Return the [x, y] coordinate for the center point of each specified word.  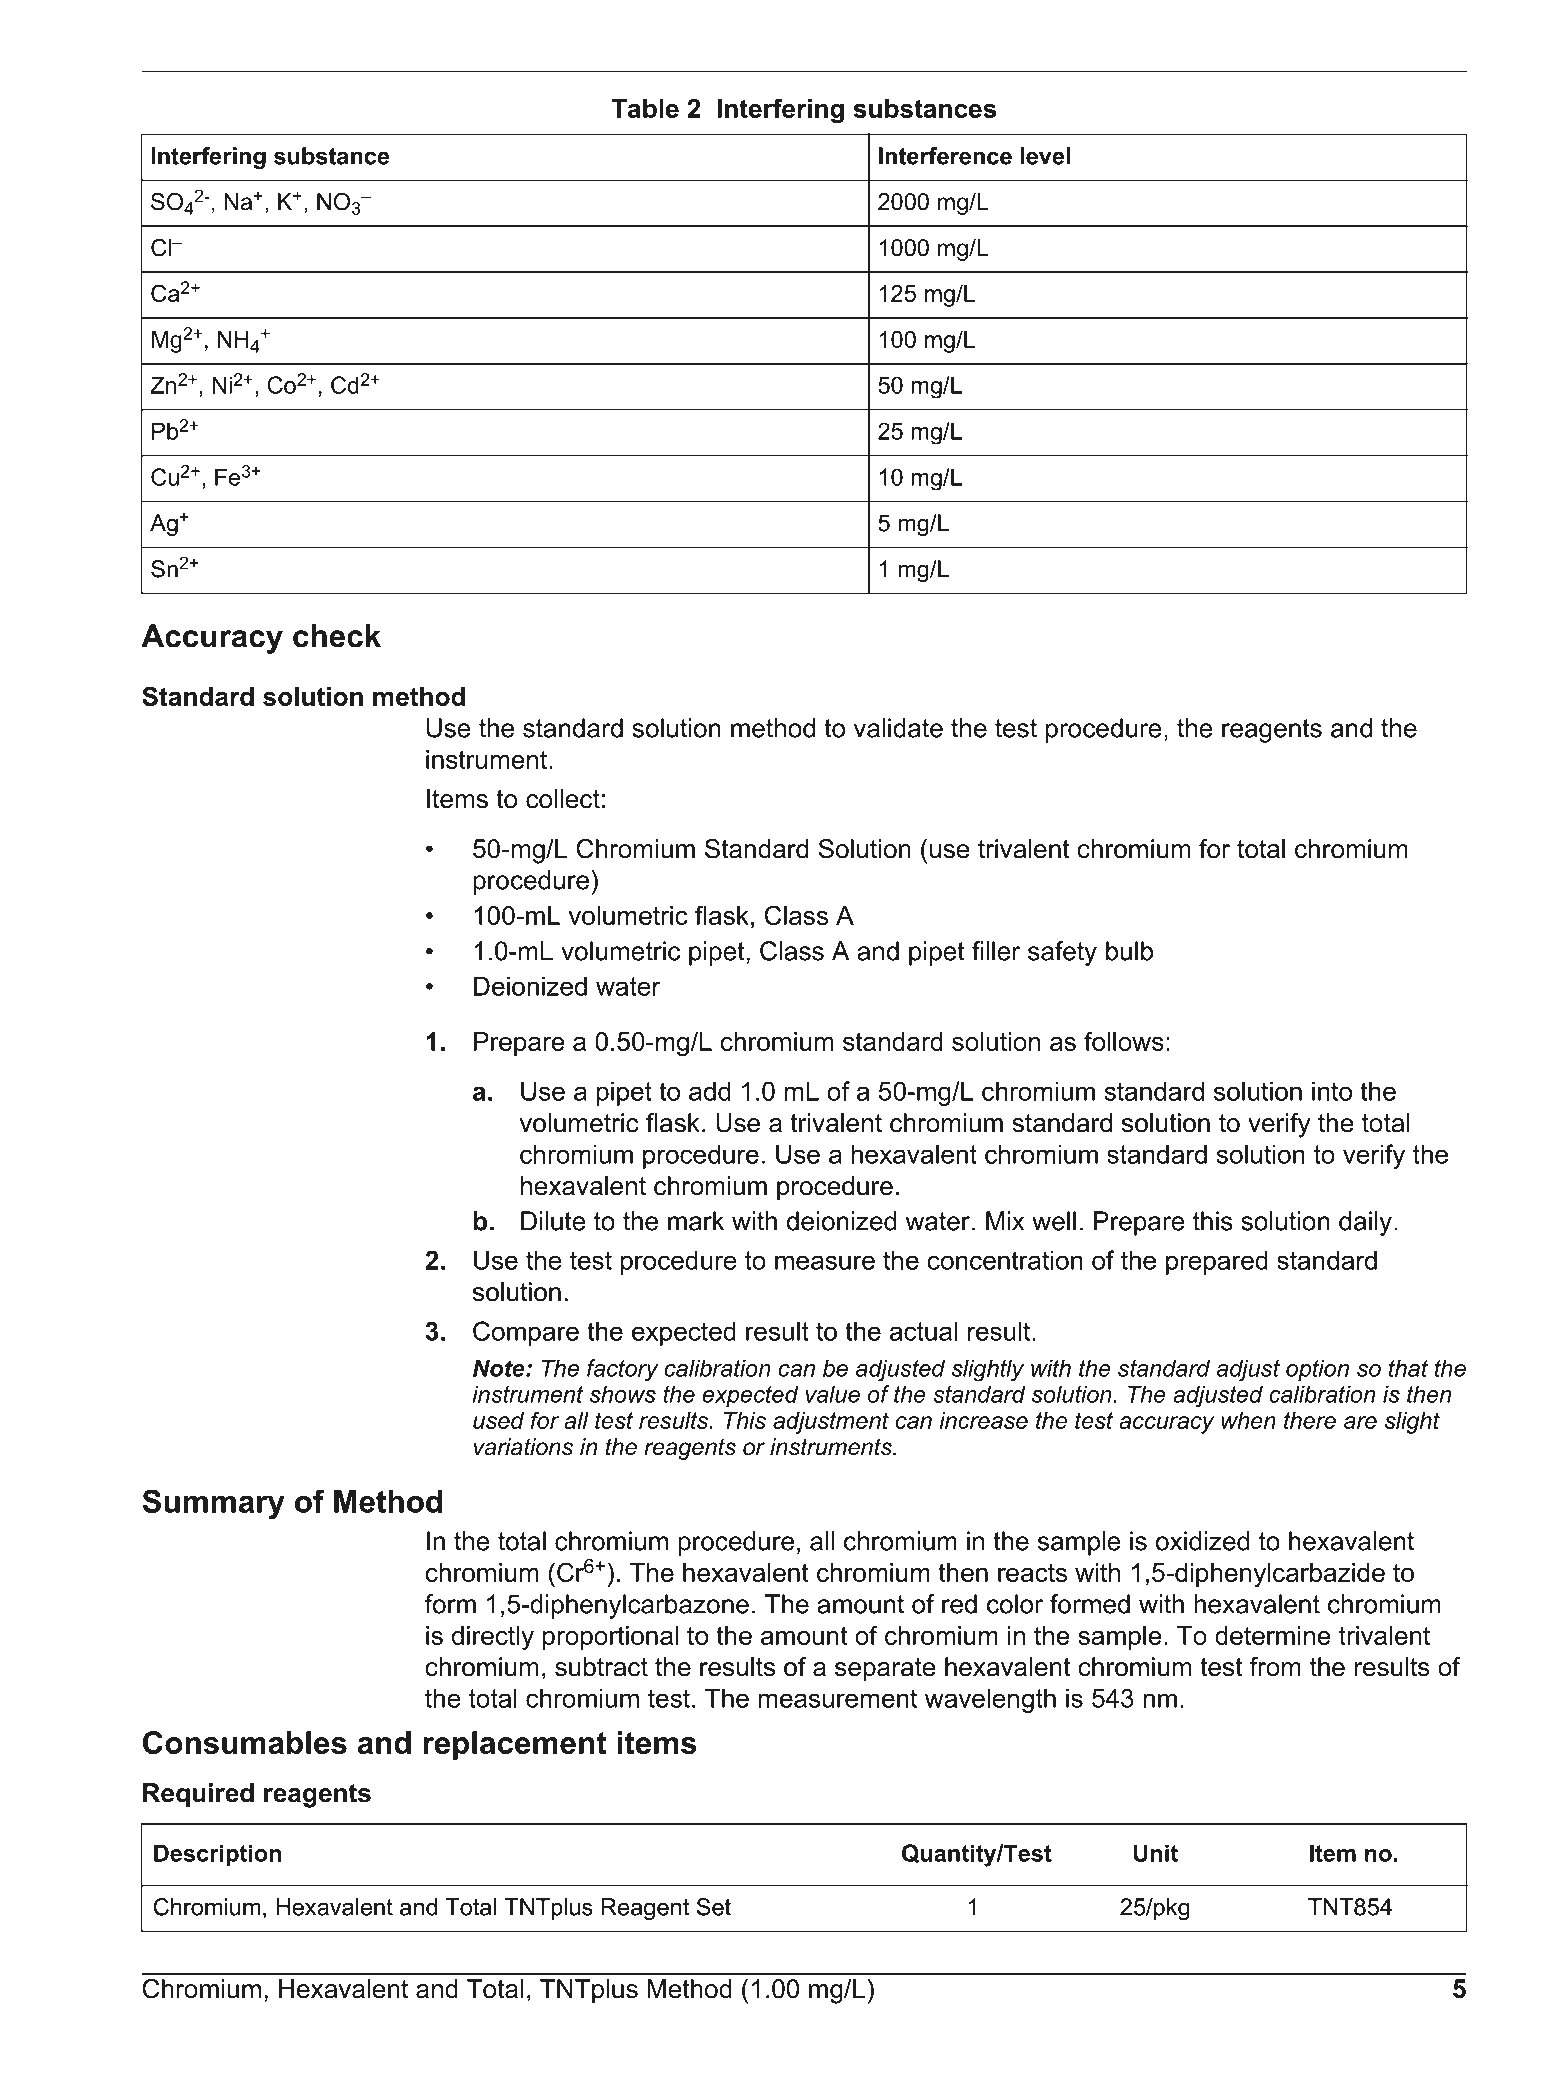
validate [898, 728]
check [337, 636]
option [1317, 1370]
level [1045, 156]
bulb [1129, 951]
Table [645, 108]
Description [217, 1855]
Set [714, 1907]
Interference [945, 156]
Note [500, 1368]
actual [923, 1331]
